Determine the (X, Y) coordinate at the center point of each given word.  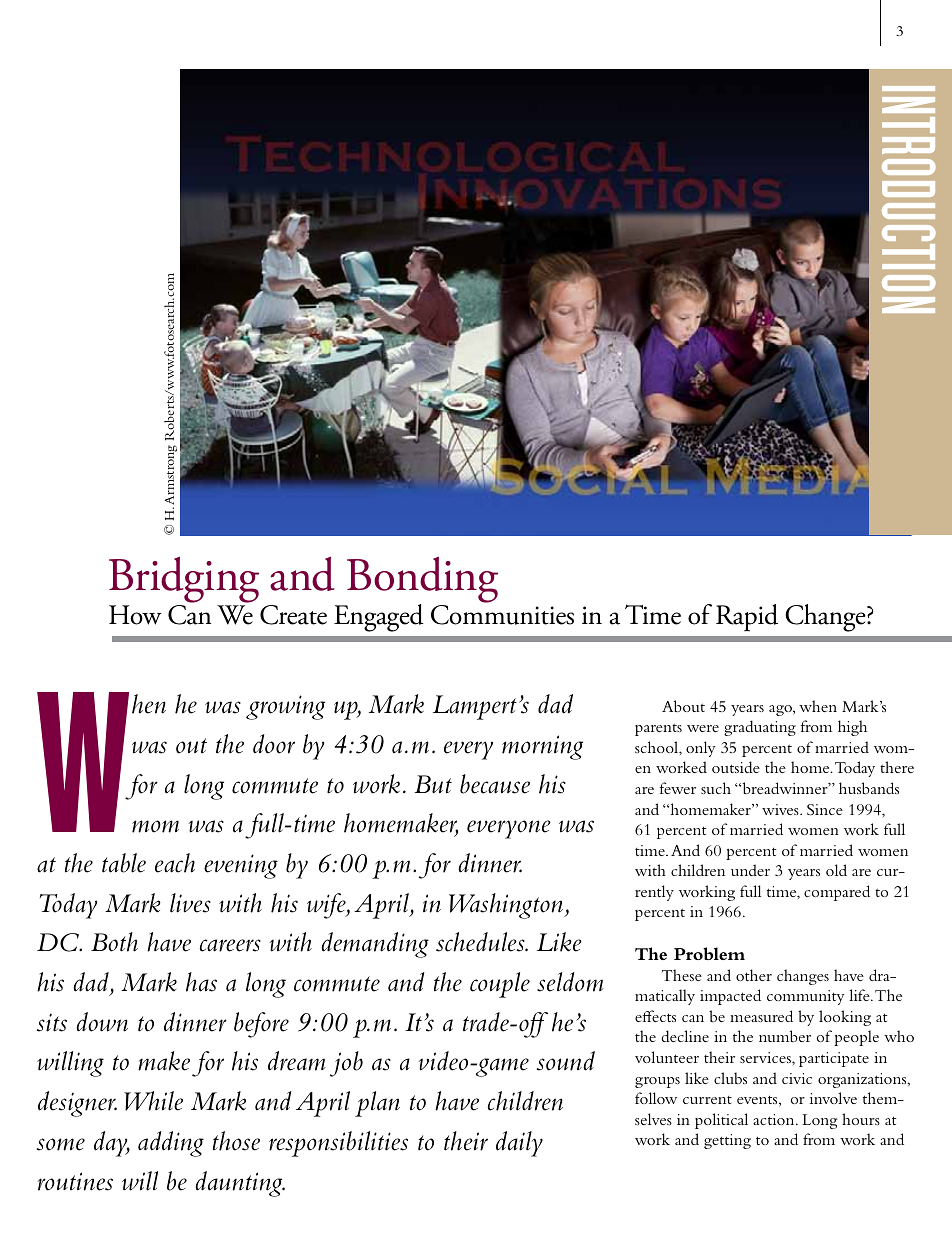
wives (781, 809)
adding (171, 1144)
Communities (502, 615)
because (495, 784)
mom (155, 826)
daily (519, 1144)
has (201, 982)
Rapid (747, 618)
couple (500, 985)
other (754, 975)
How (135, 615)
